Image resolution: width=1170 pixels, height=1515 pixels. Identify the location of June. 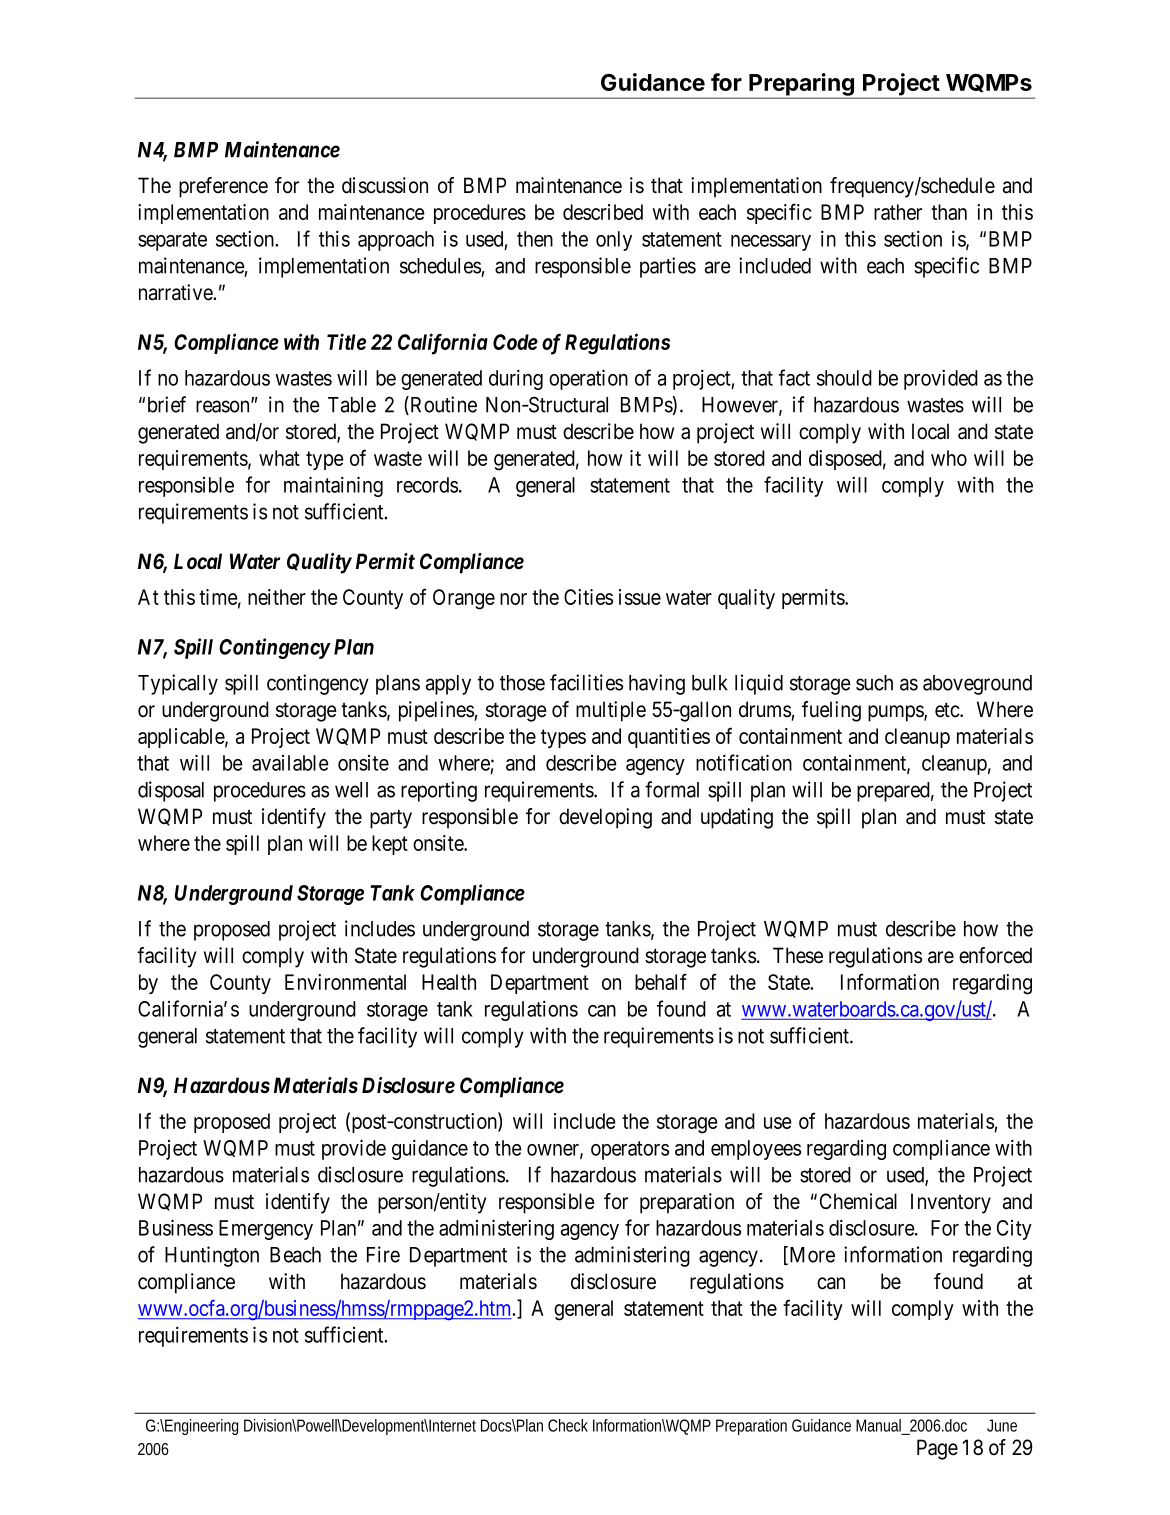
(1002, 1425).
